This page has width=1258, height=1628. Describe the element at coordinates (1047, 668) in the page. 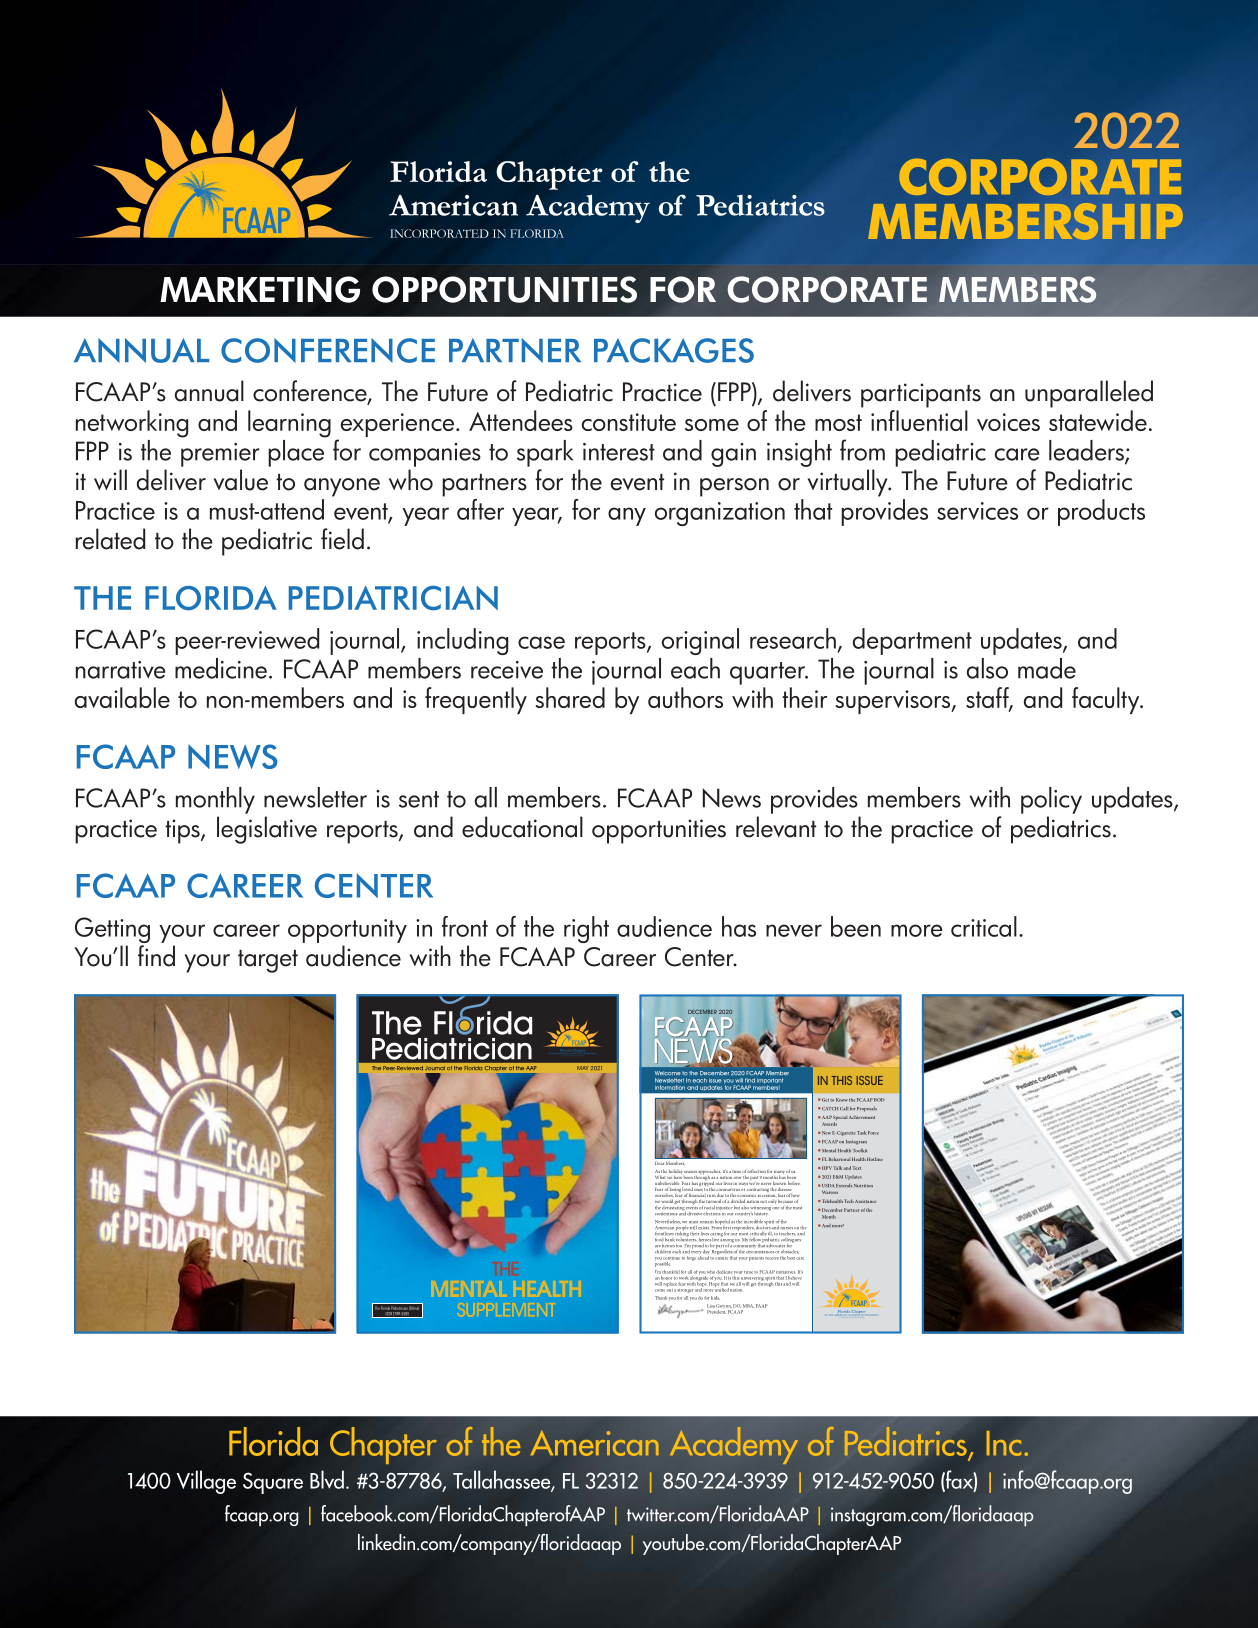

I see `made` at that location.
